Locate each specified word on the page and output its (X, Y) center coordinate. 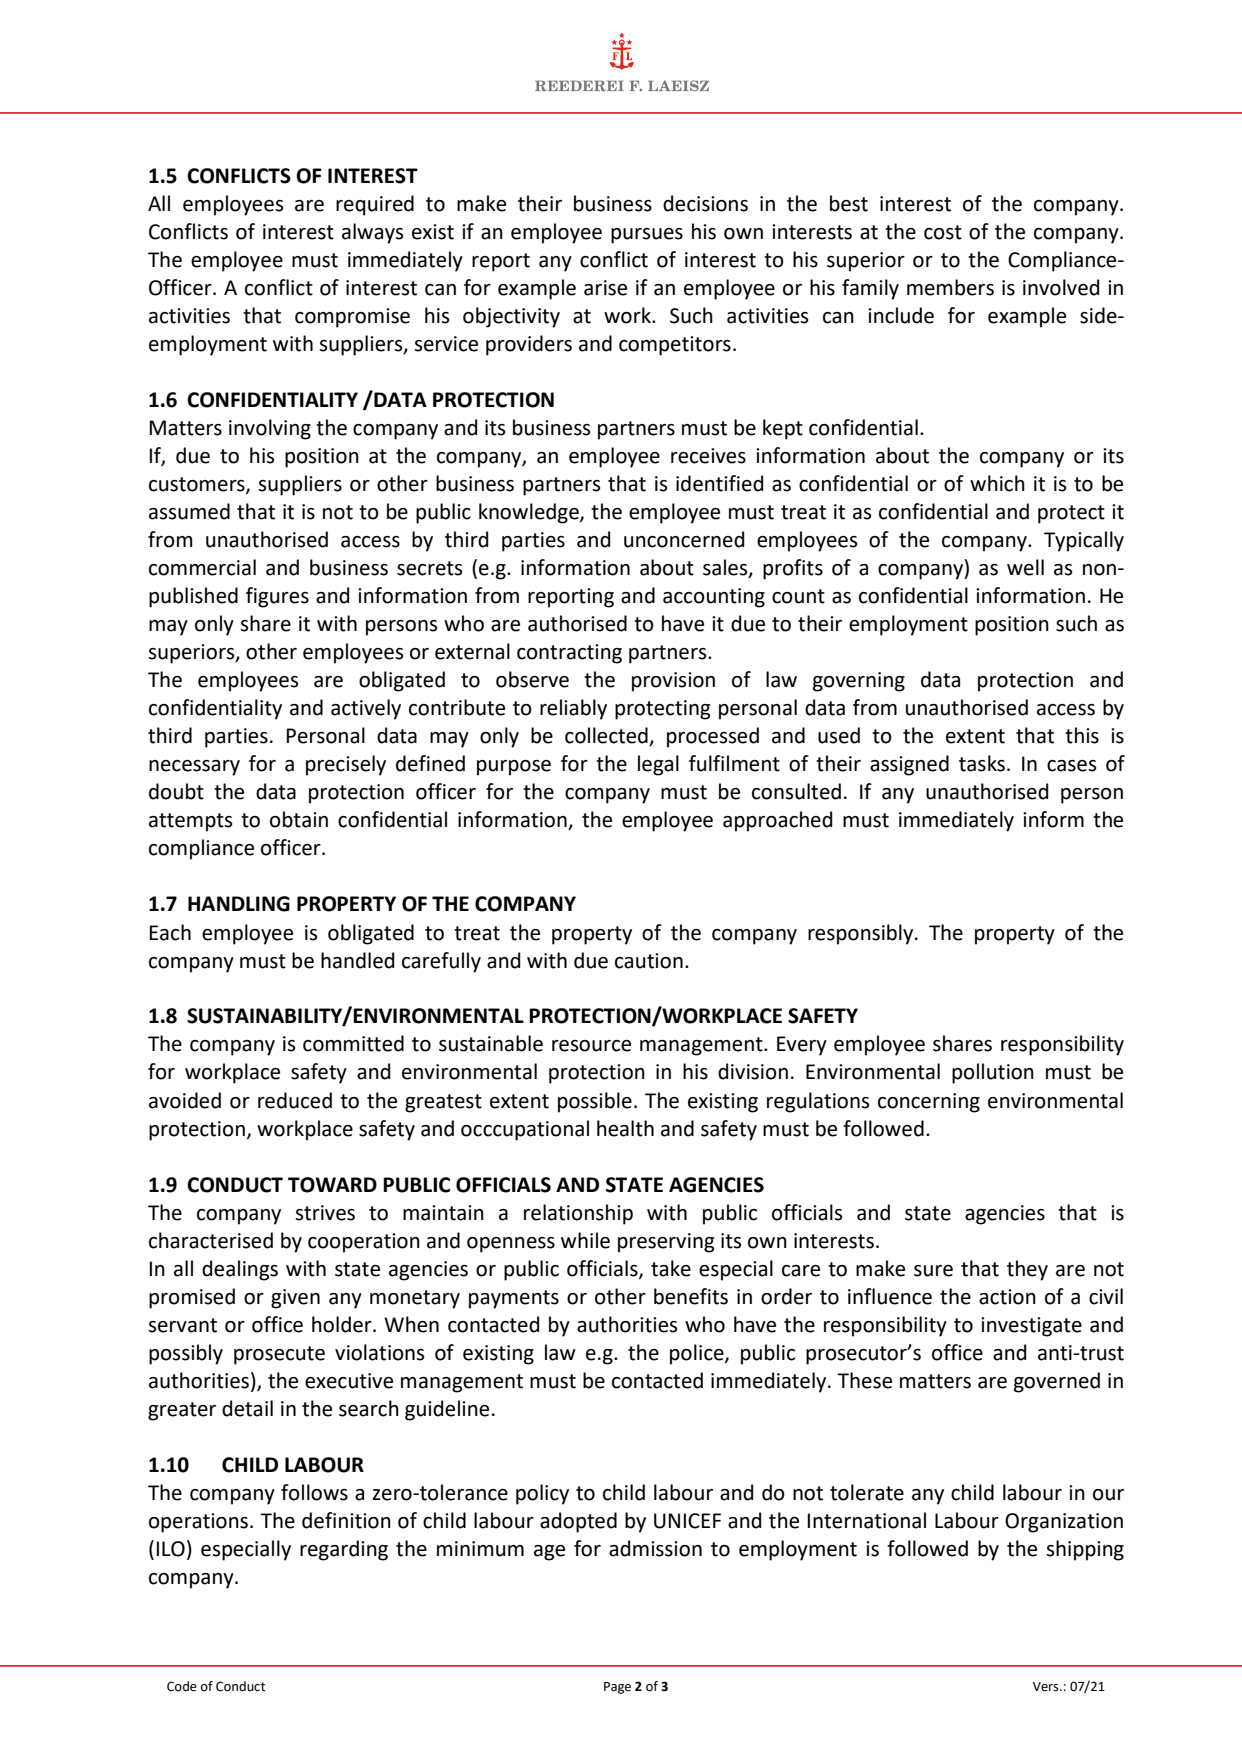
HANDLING (239, 904)
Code (182, 1686)
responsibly (862, 934)
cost (943, 232)
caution (649, 961)
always (372, 233)
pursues (647, 236)
